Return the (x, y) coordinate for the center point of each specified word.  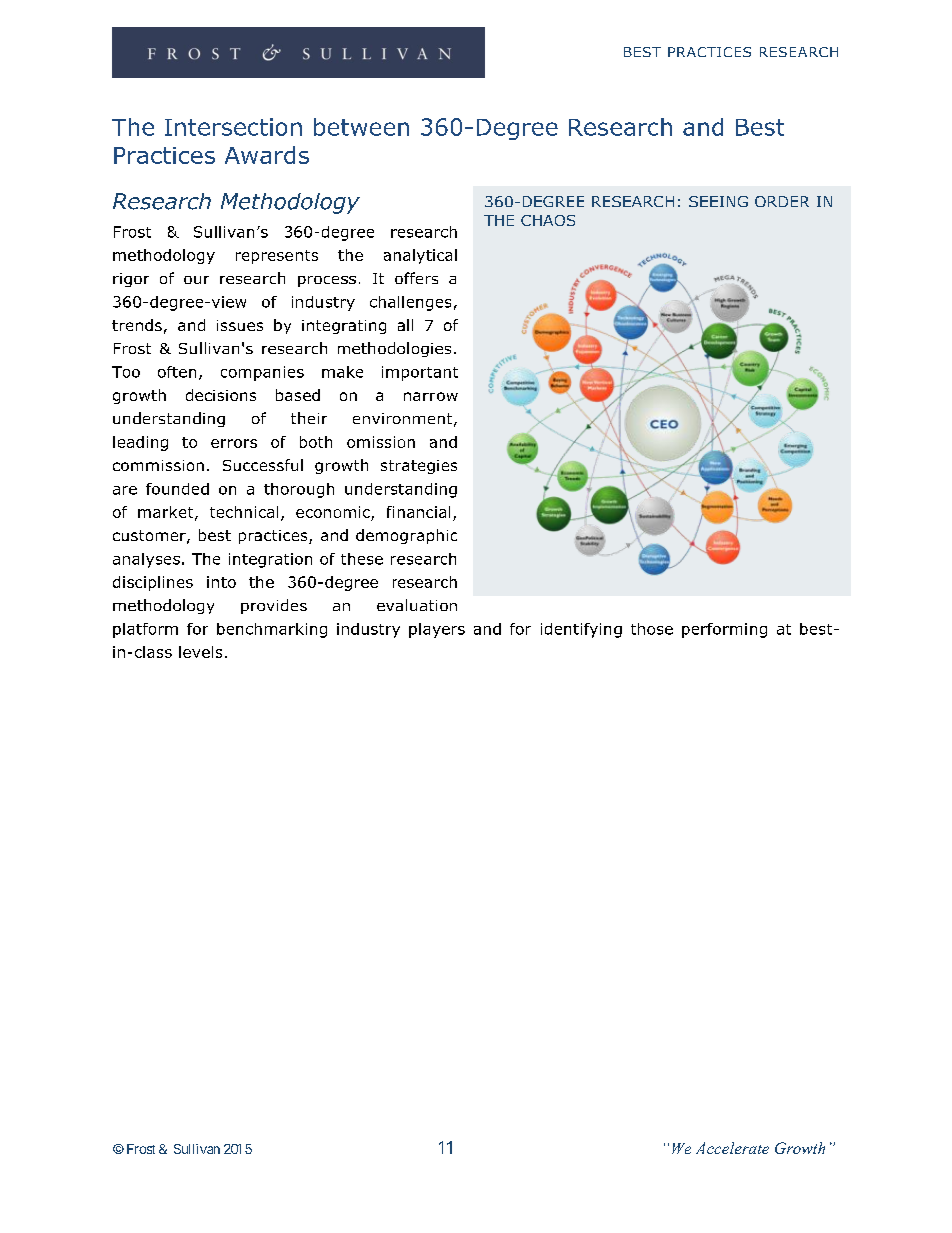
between (361, 127)
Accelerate (732, 1148)
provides (274, 606)
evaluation (417, 605)
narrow (431, 396)
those (652, 629)
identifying (581, 630)
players (437, 630)
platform (145, 630)
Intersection (233, 127)
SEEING (718, 201)
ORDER (782, 201)
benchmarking (272, 630)
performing (724, 630)
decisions (221, 395)
